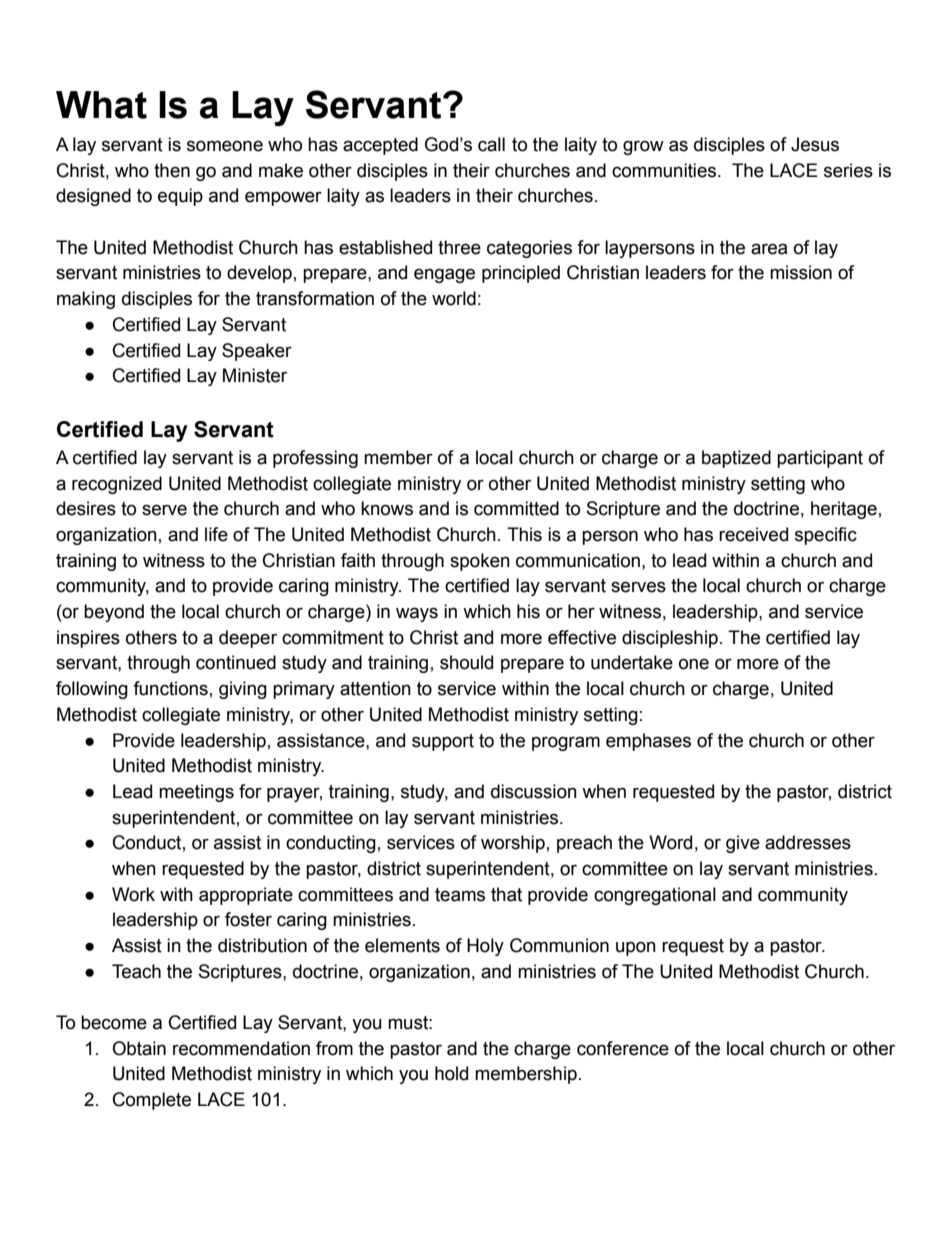  What do you see at coordinates (454, 298) in the page?
I see `world` at bounding box center [454, 298].
